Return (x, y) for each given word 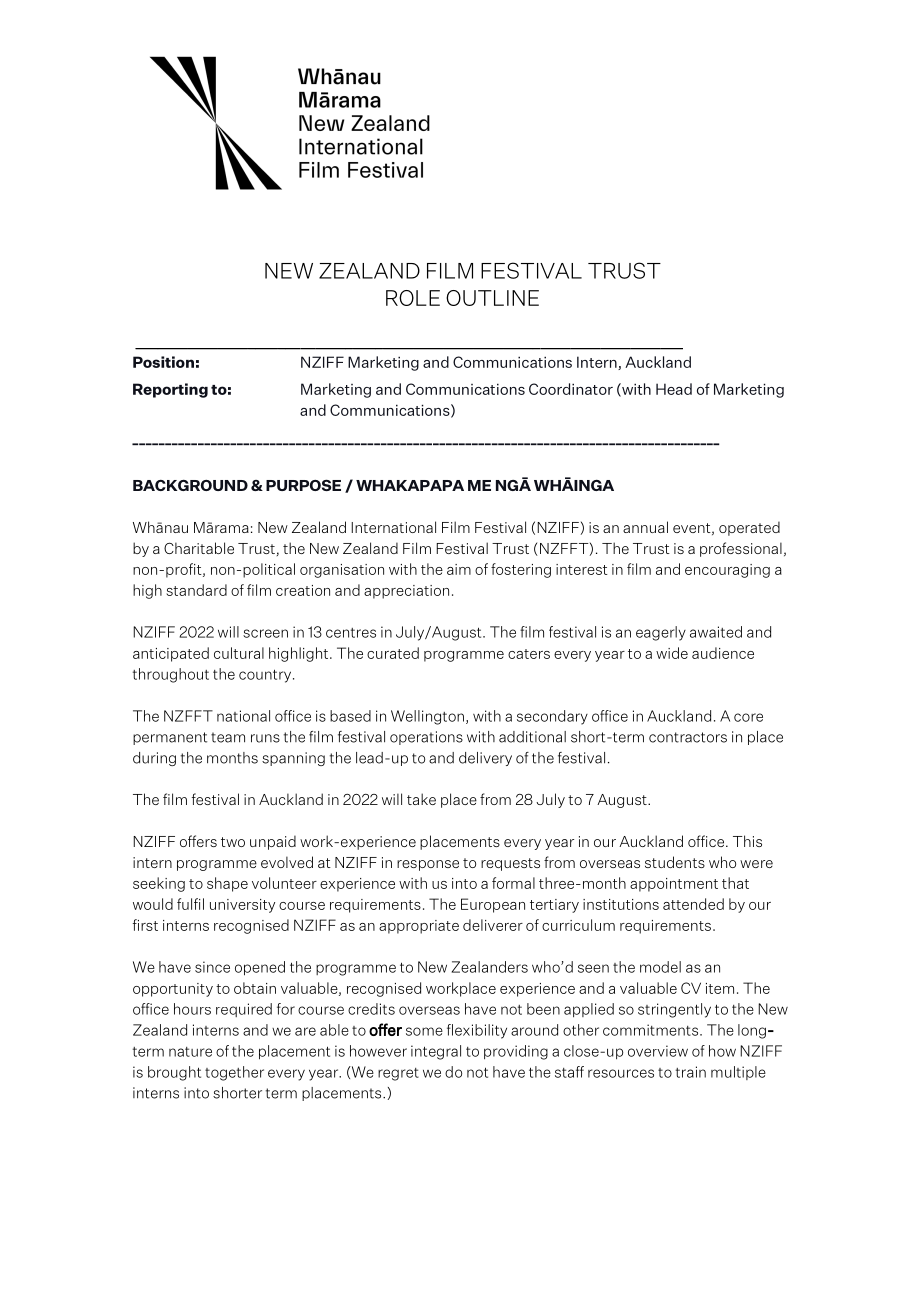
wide (672, 653)
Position (163, 362)
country (266, 676)
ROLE (413, 298)
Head (674, 389)
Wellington (427, 717)
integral (436, 1052)
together (234, 1073)
